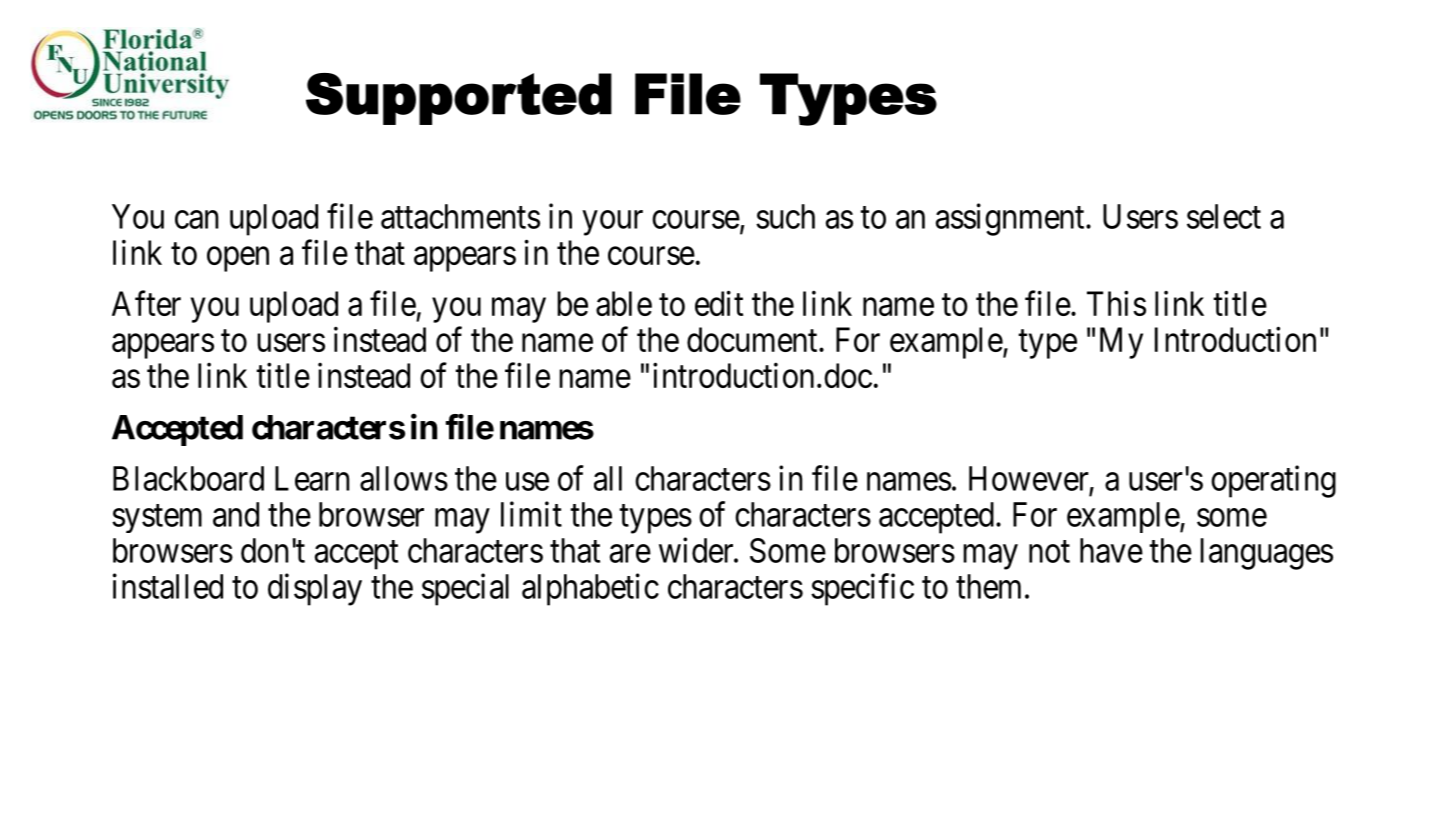 This screenshot has width=1456, height=819. Describe the element at coordinates (630, 554) in the screenshot. I see `are` at that location.
